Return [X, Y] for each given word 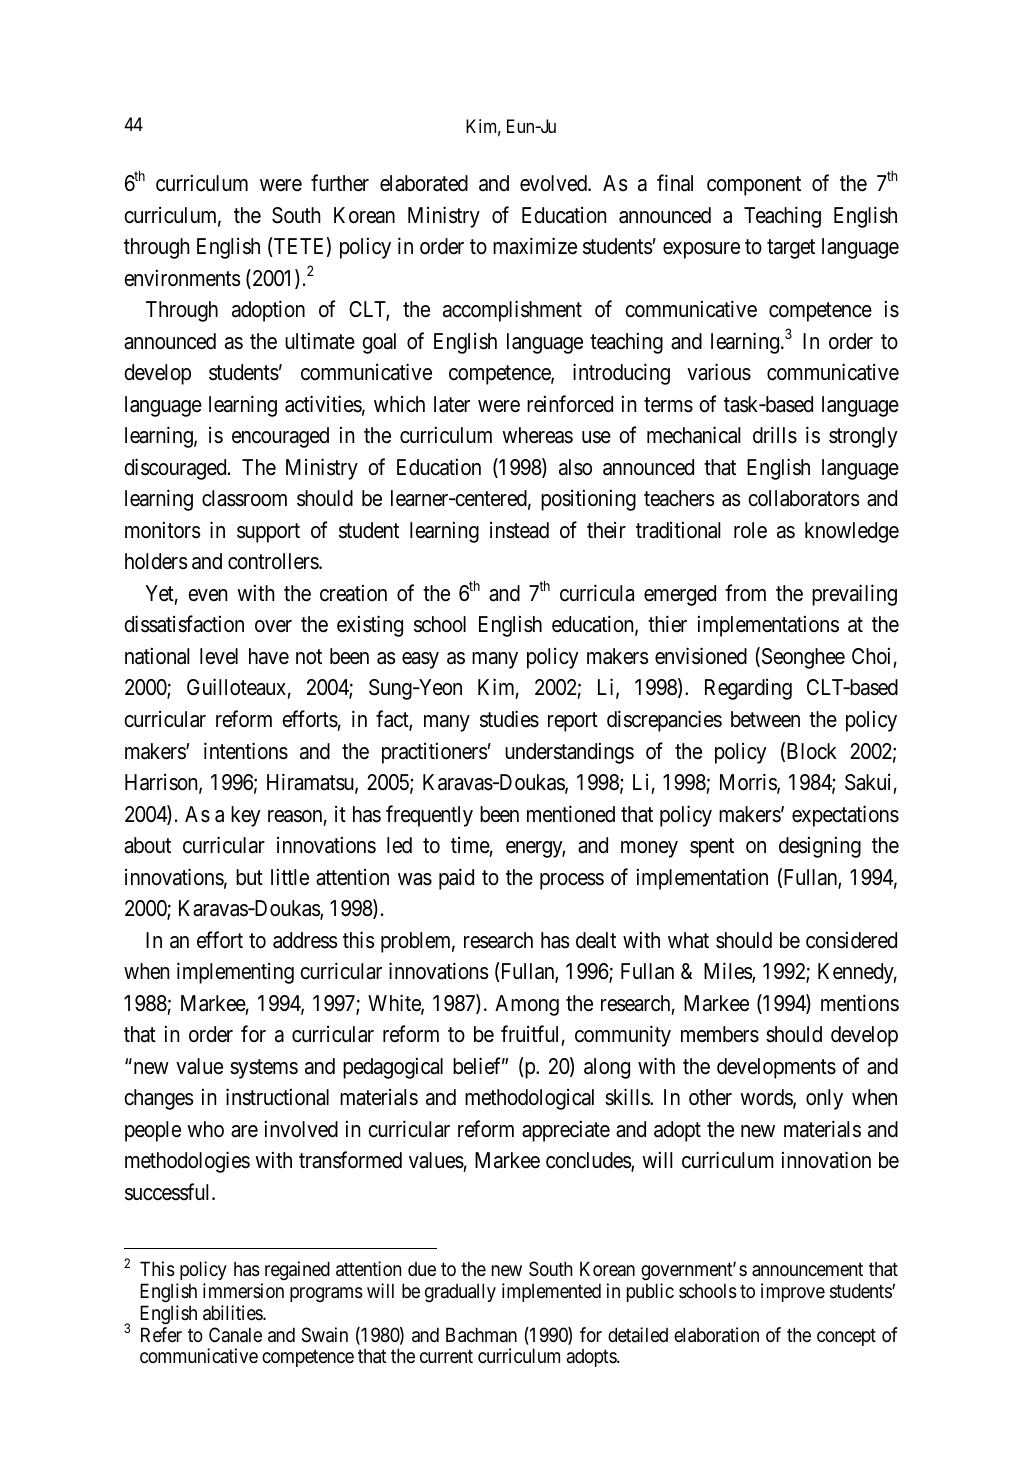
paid [456, 879]
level [219, 656]
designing [820, 847]
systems [264, 1069]
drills [775, 435]
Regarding [748, 689]
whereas [537, 435]
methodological [529, 1099]
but [249, 877]
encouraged [280, 437]
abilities [233, 1313]
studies [509, 719]
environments [182, 278]
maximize [535, 246]
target [791, 249]
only [824, 1099]
